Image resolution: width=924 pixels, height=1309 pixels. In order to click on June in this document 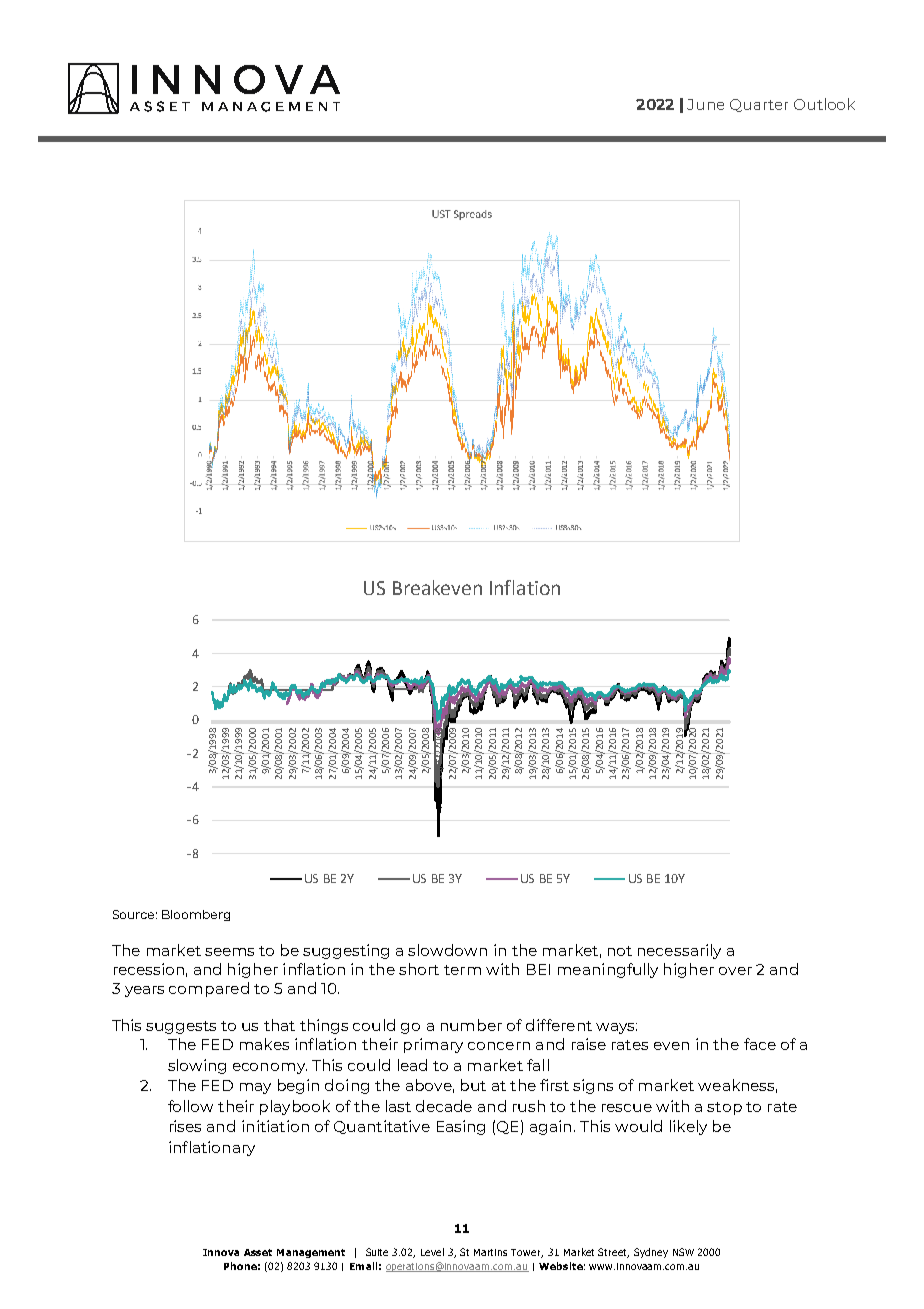, I will do `click(705, 104)`.
